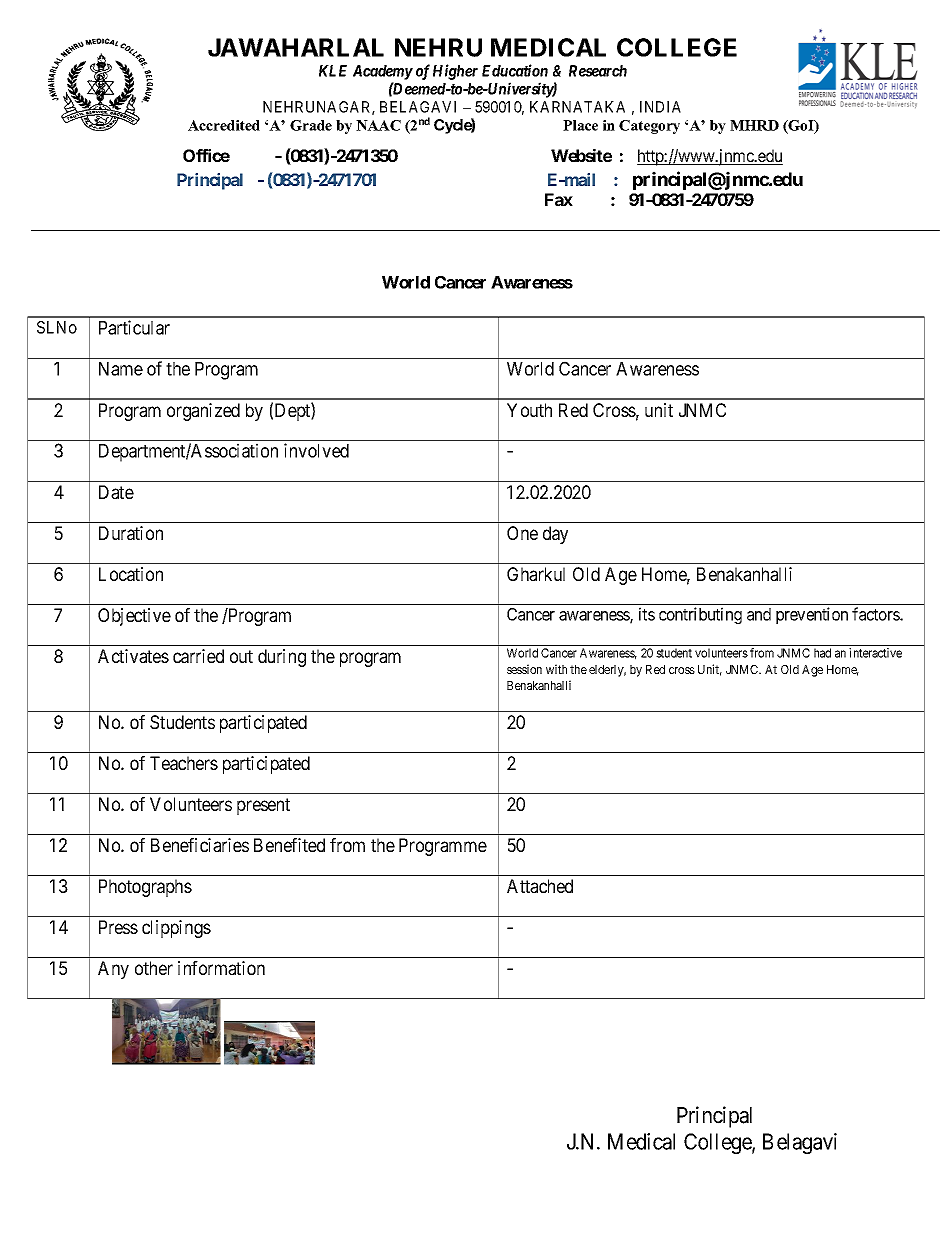 This screenshot has height=1233, width=952. What do you see at coordinates (875, 653) in the screenshot?
I see `interactive` at bounding box center [875, 653].
